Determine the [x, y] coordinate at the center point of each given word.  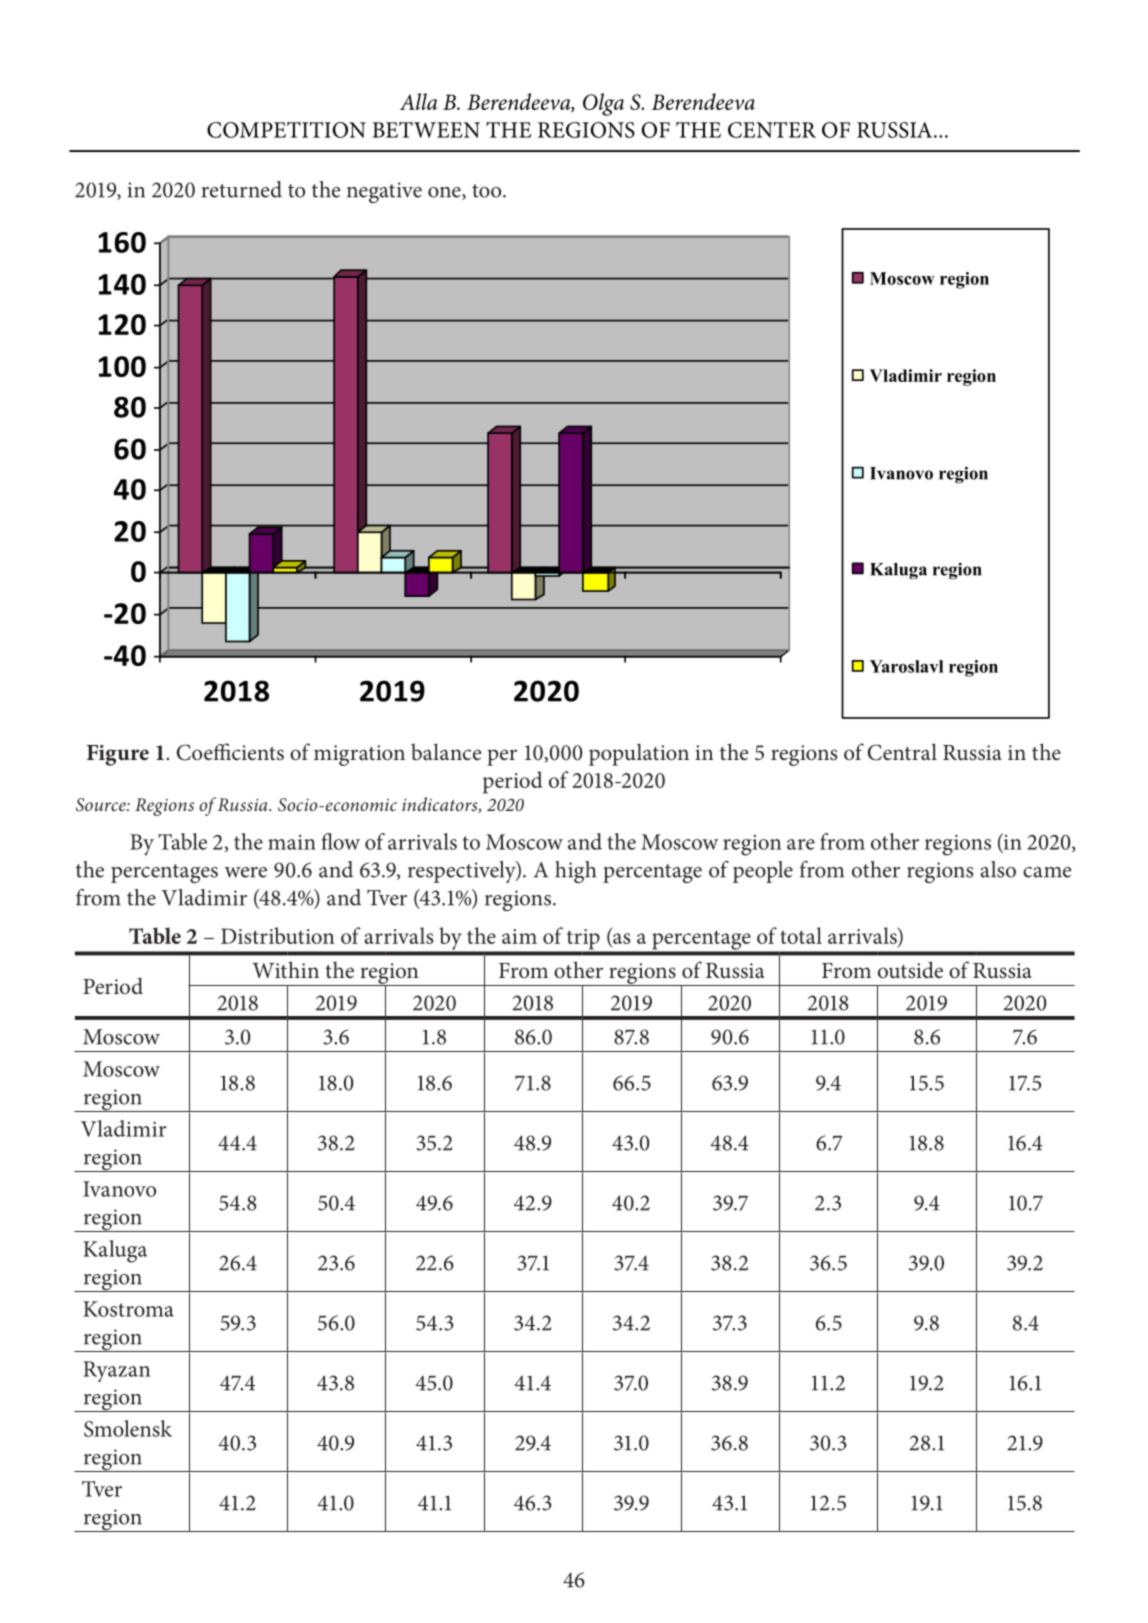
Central [902, 752]
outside [910, 970]
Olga [603, 104]
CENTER [772, 130]
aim [519, 936]
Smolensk [128, 1428]
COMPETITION [286, 130]
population [639, 754]
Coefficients [230, 752]
